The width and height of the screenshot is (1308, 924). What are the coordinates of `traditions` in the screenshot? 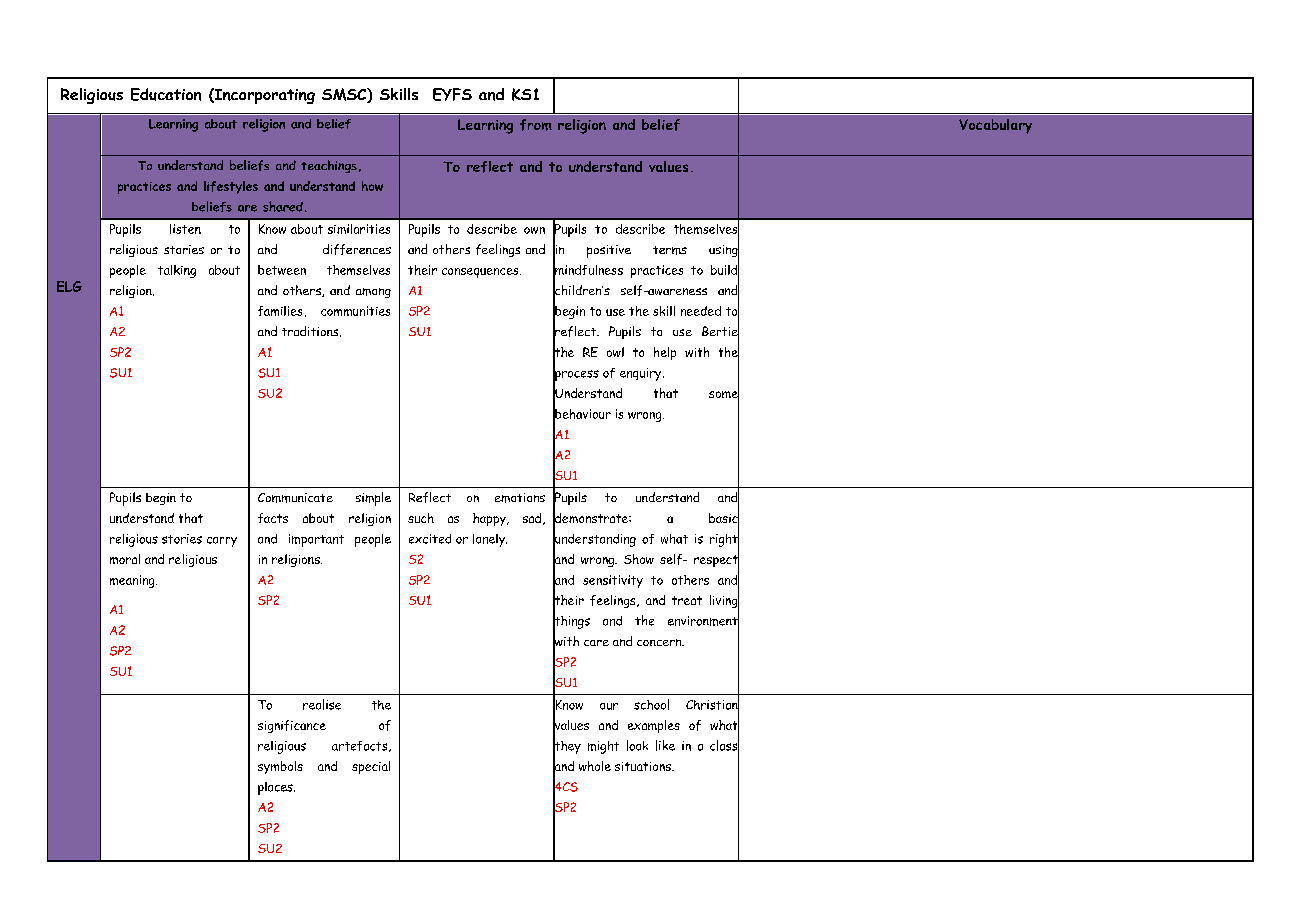 It's located at (311, 331).
